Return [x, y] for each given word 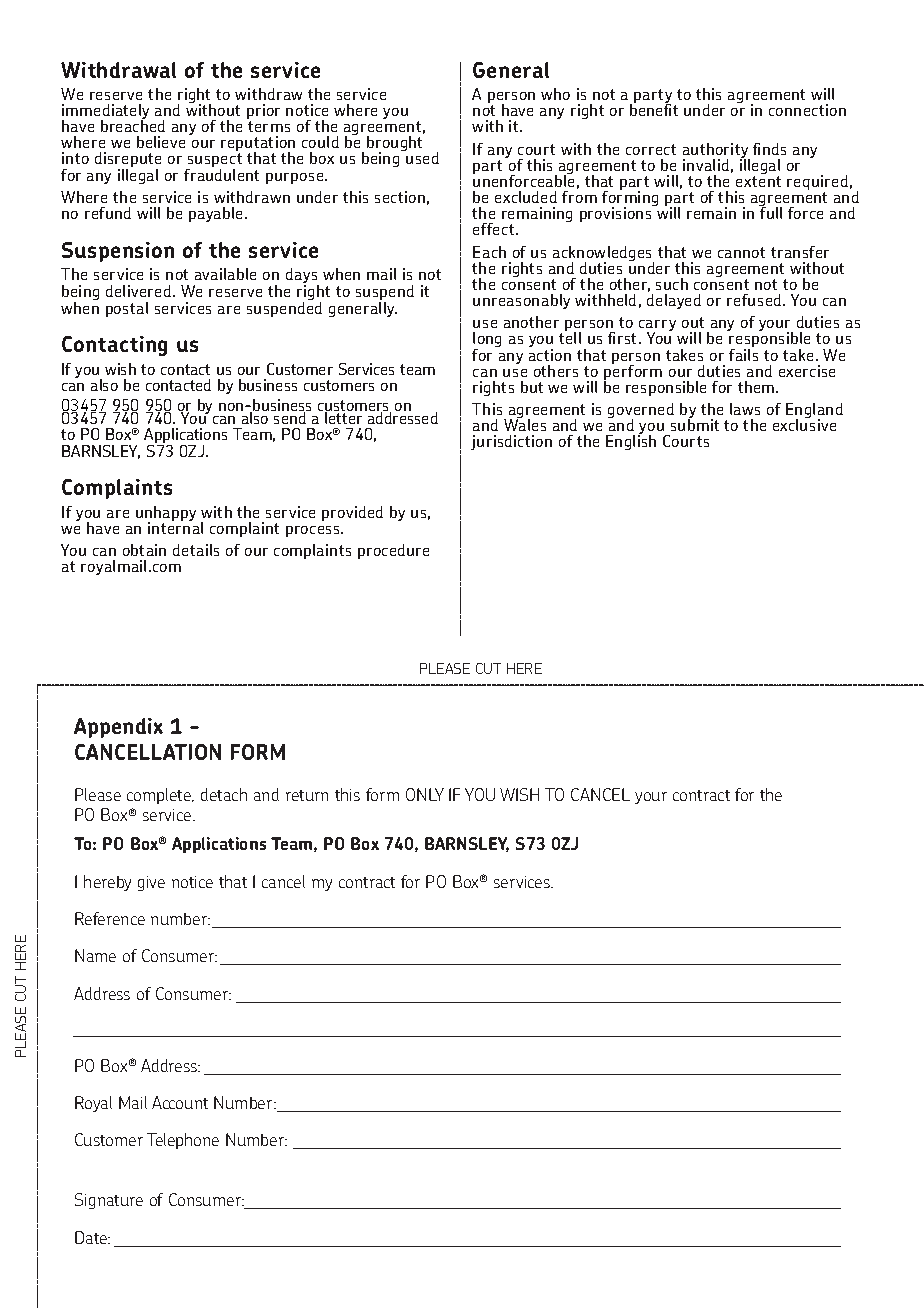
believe [161, 142]
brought [394, 145]
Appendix [118, 728]
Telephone [183, 1141]
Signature [109, 1201]
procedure [393, 551]
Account [180, 1102]
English [631, 442]
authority [716, 152]
